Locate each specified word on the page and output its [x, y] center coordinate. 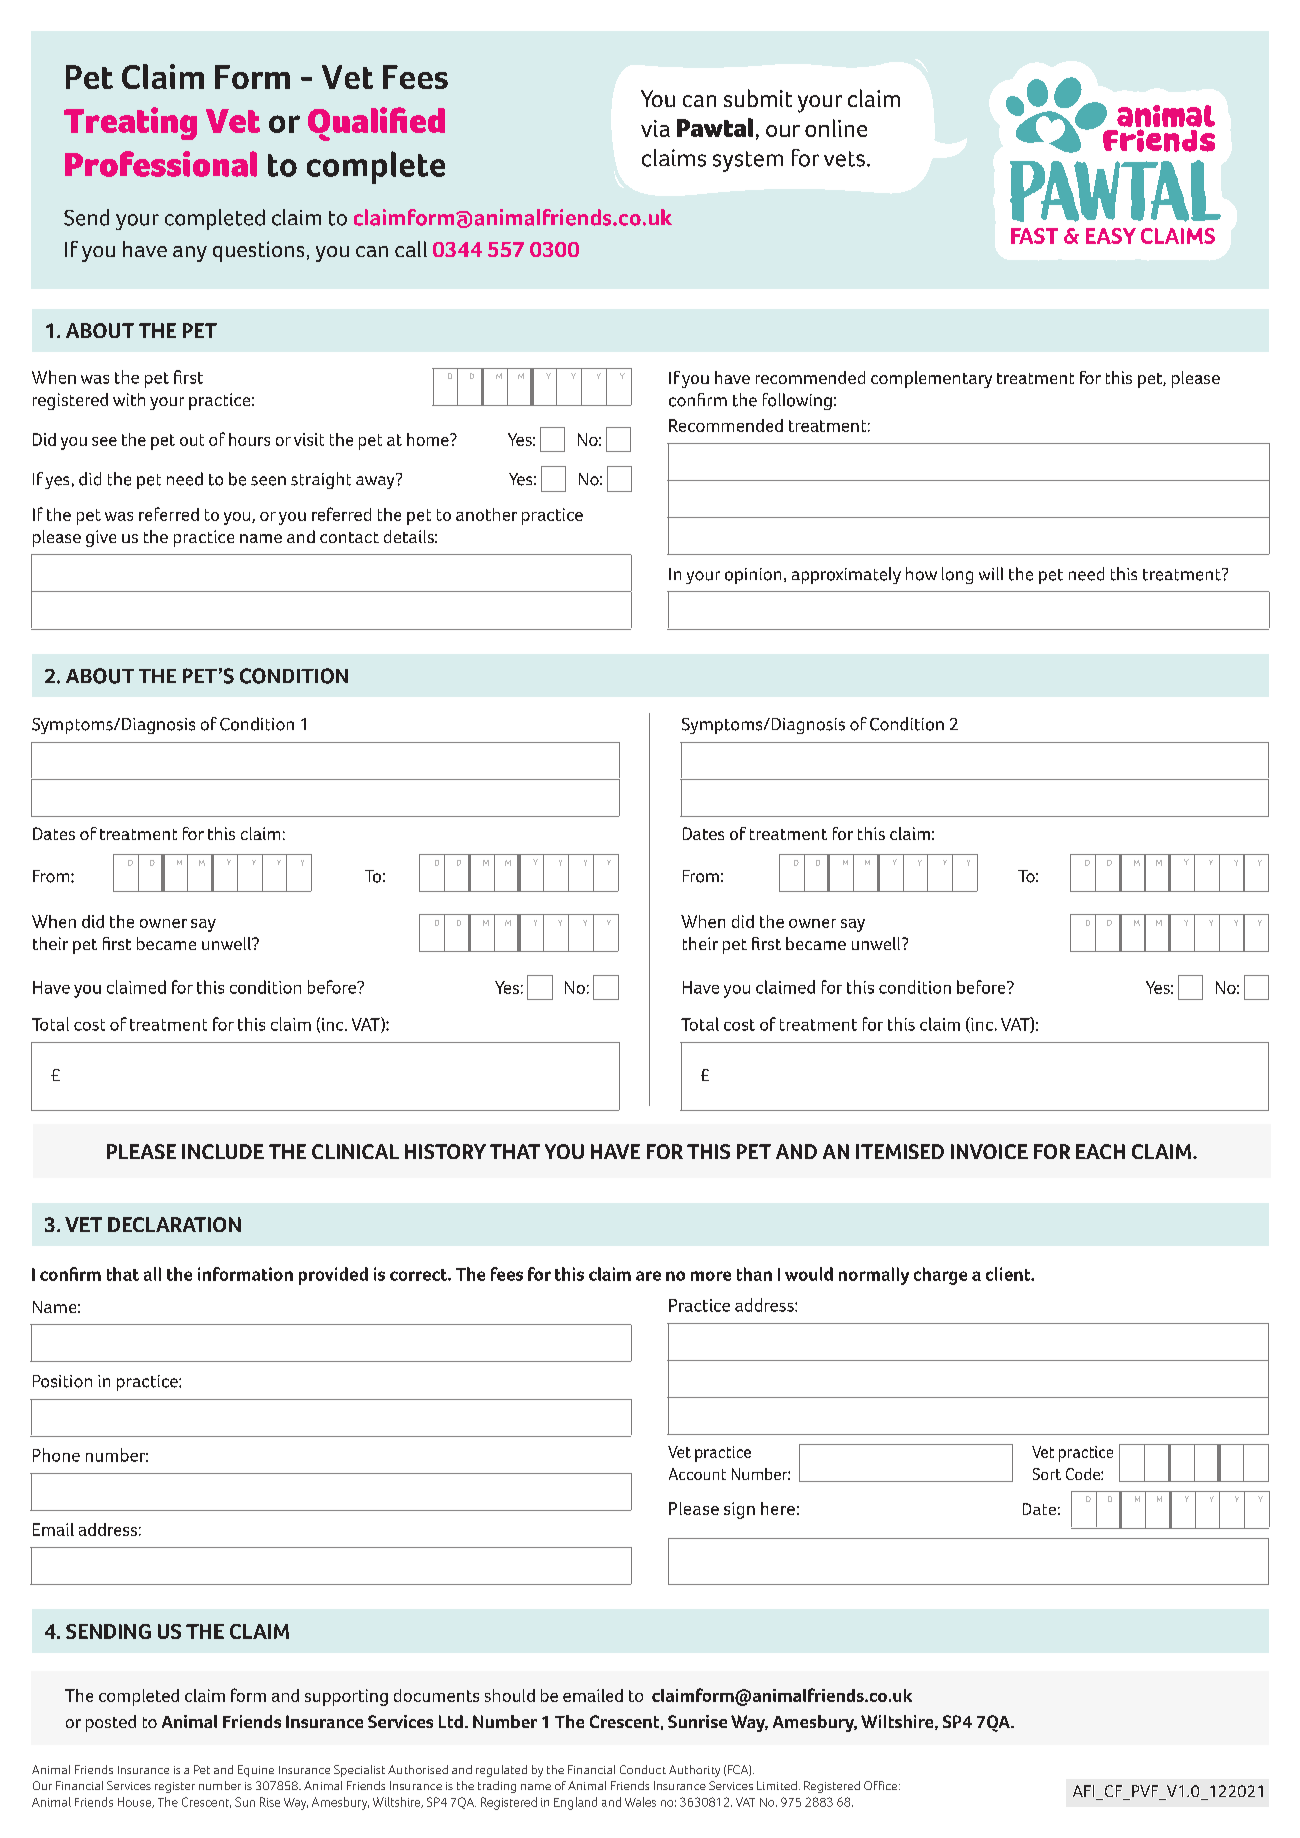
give [101, 538]
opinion [753, 576]
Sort [1047, 1474]
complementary [931, 379]
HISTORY [445, 1151]
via [655, 128]
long [957, 575]
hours [249, 439]
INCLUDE [223, 1151]
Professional [161, 164]
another [486, 514]
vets [844, 159]
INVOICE [989, 1151]
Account [697, 1474]
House [135, 1802]
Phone [56, 1455]
